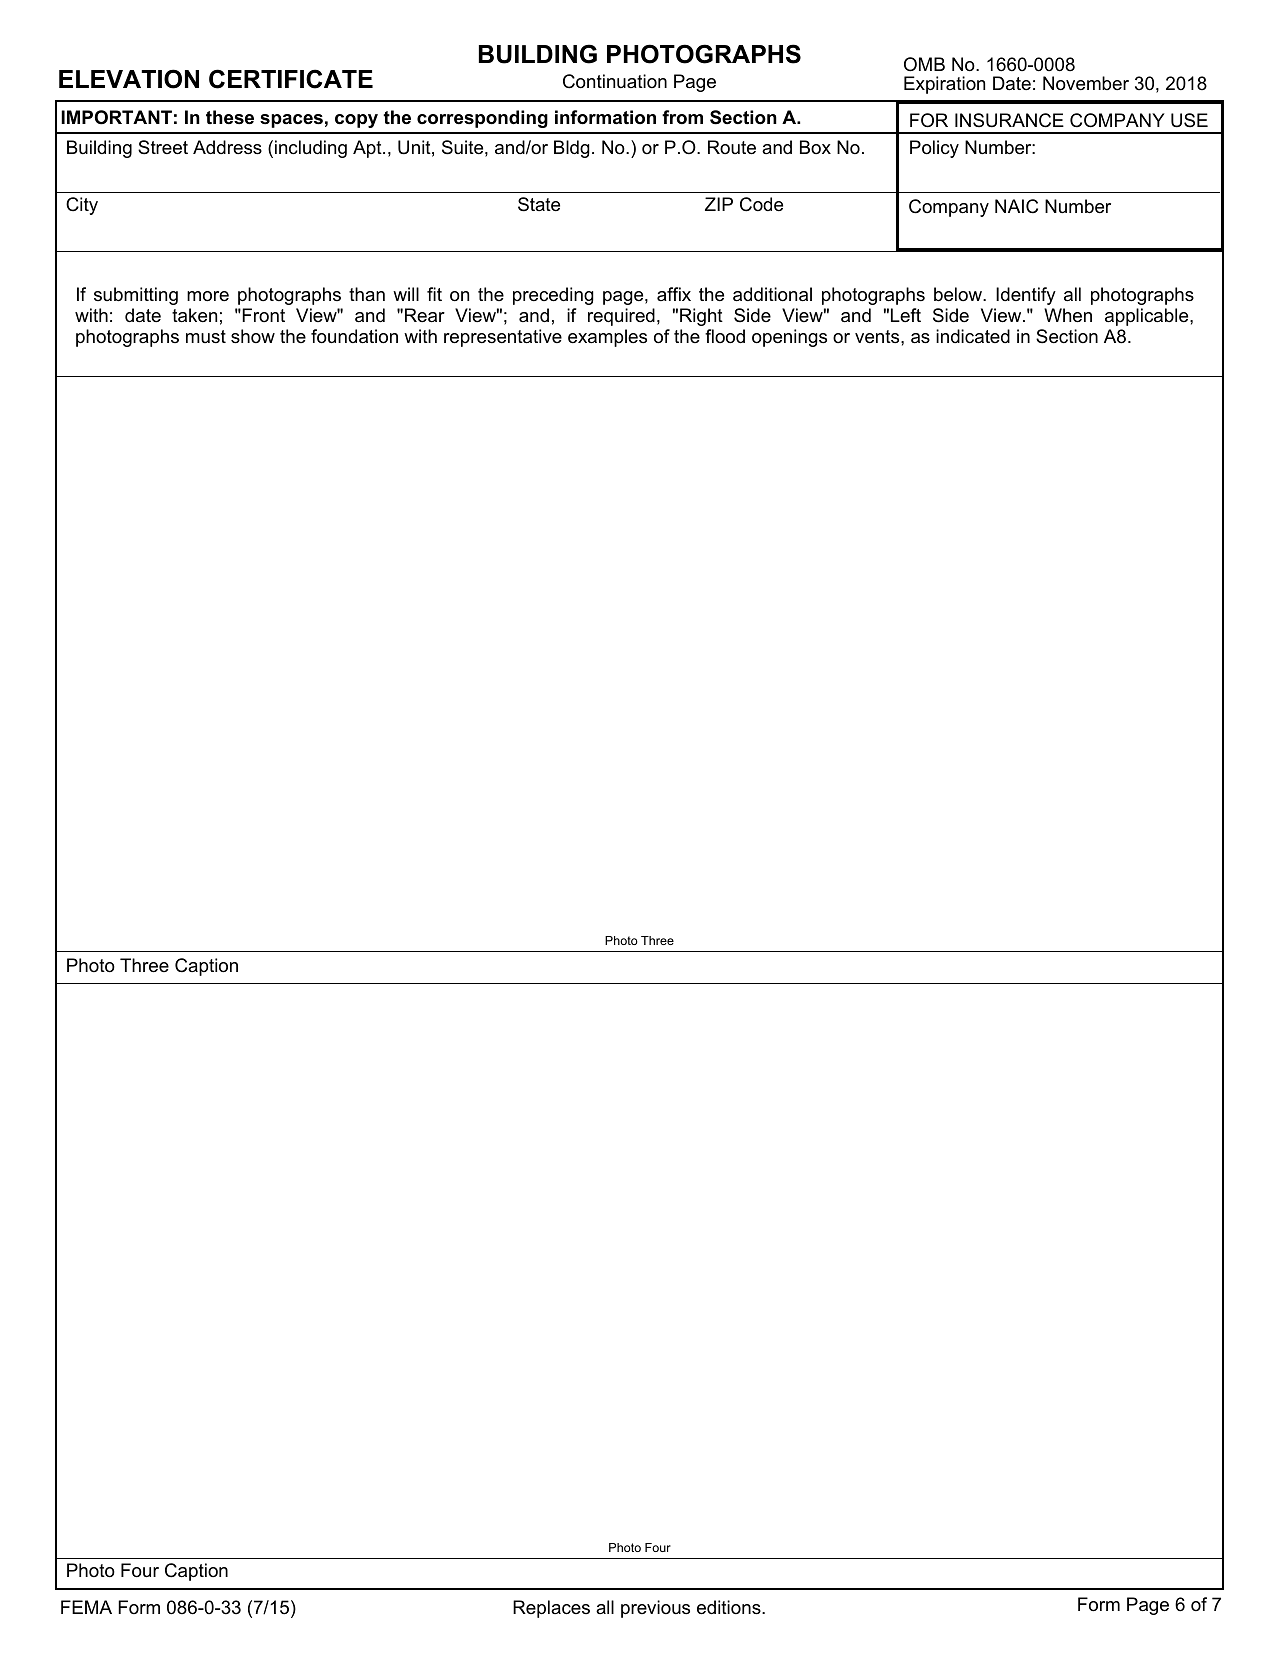 The image size is (1279, 1655). Describe the element at coordinates (730, 1607) in the page. I see `editions` at that location.
